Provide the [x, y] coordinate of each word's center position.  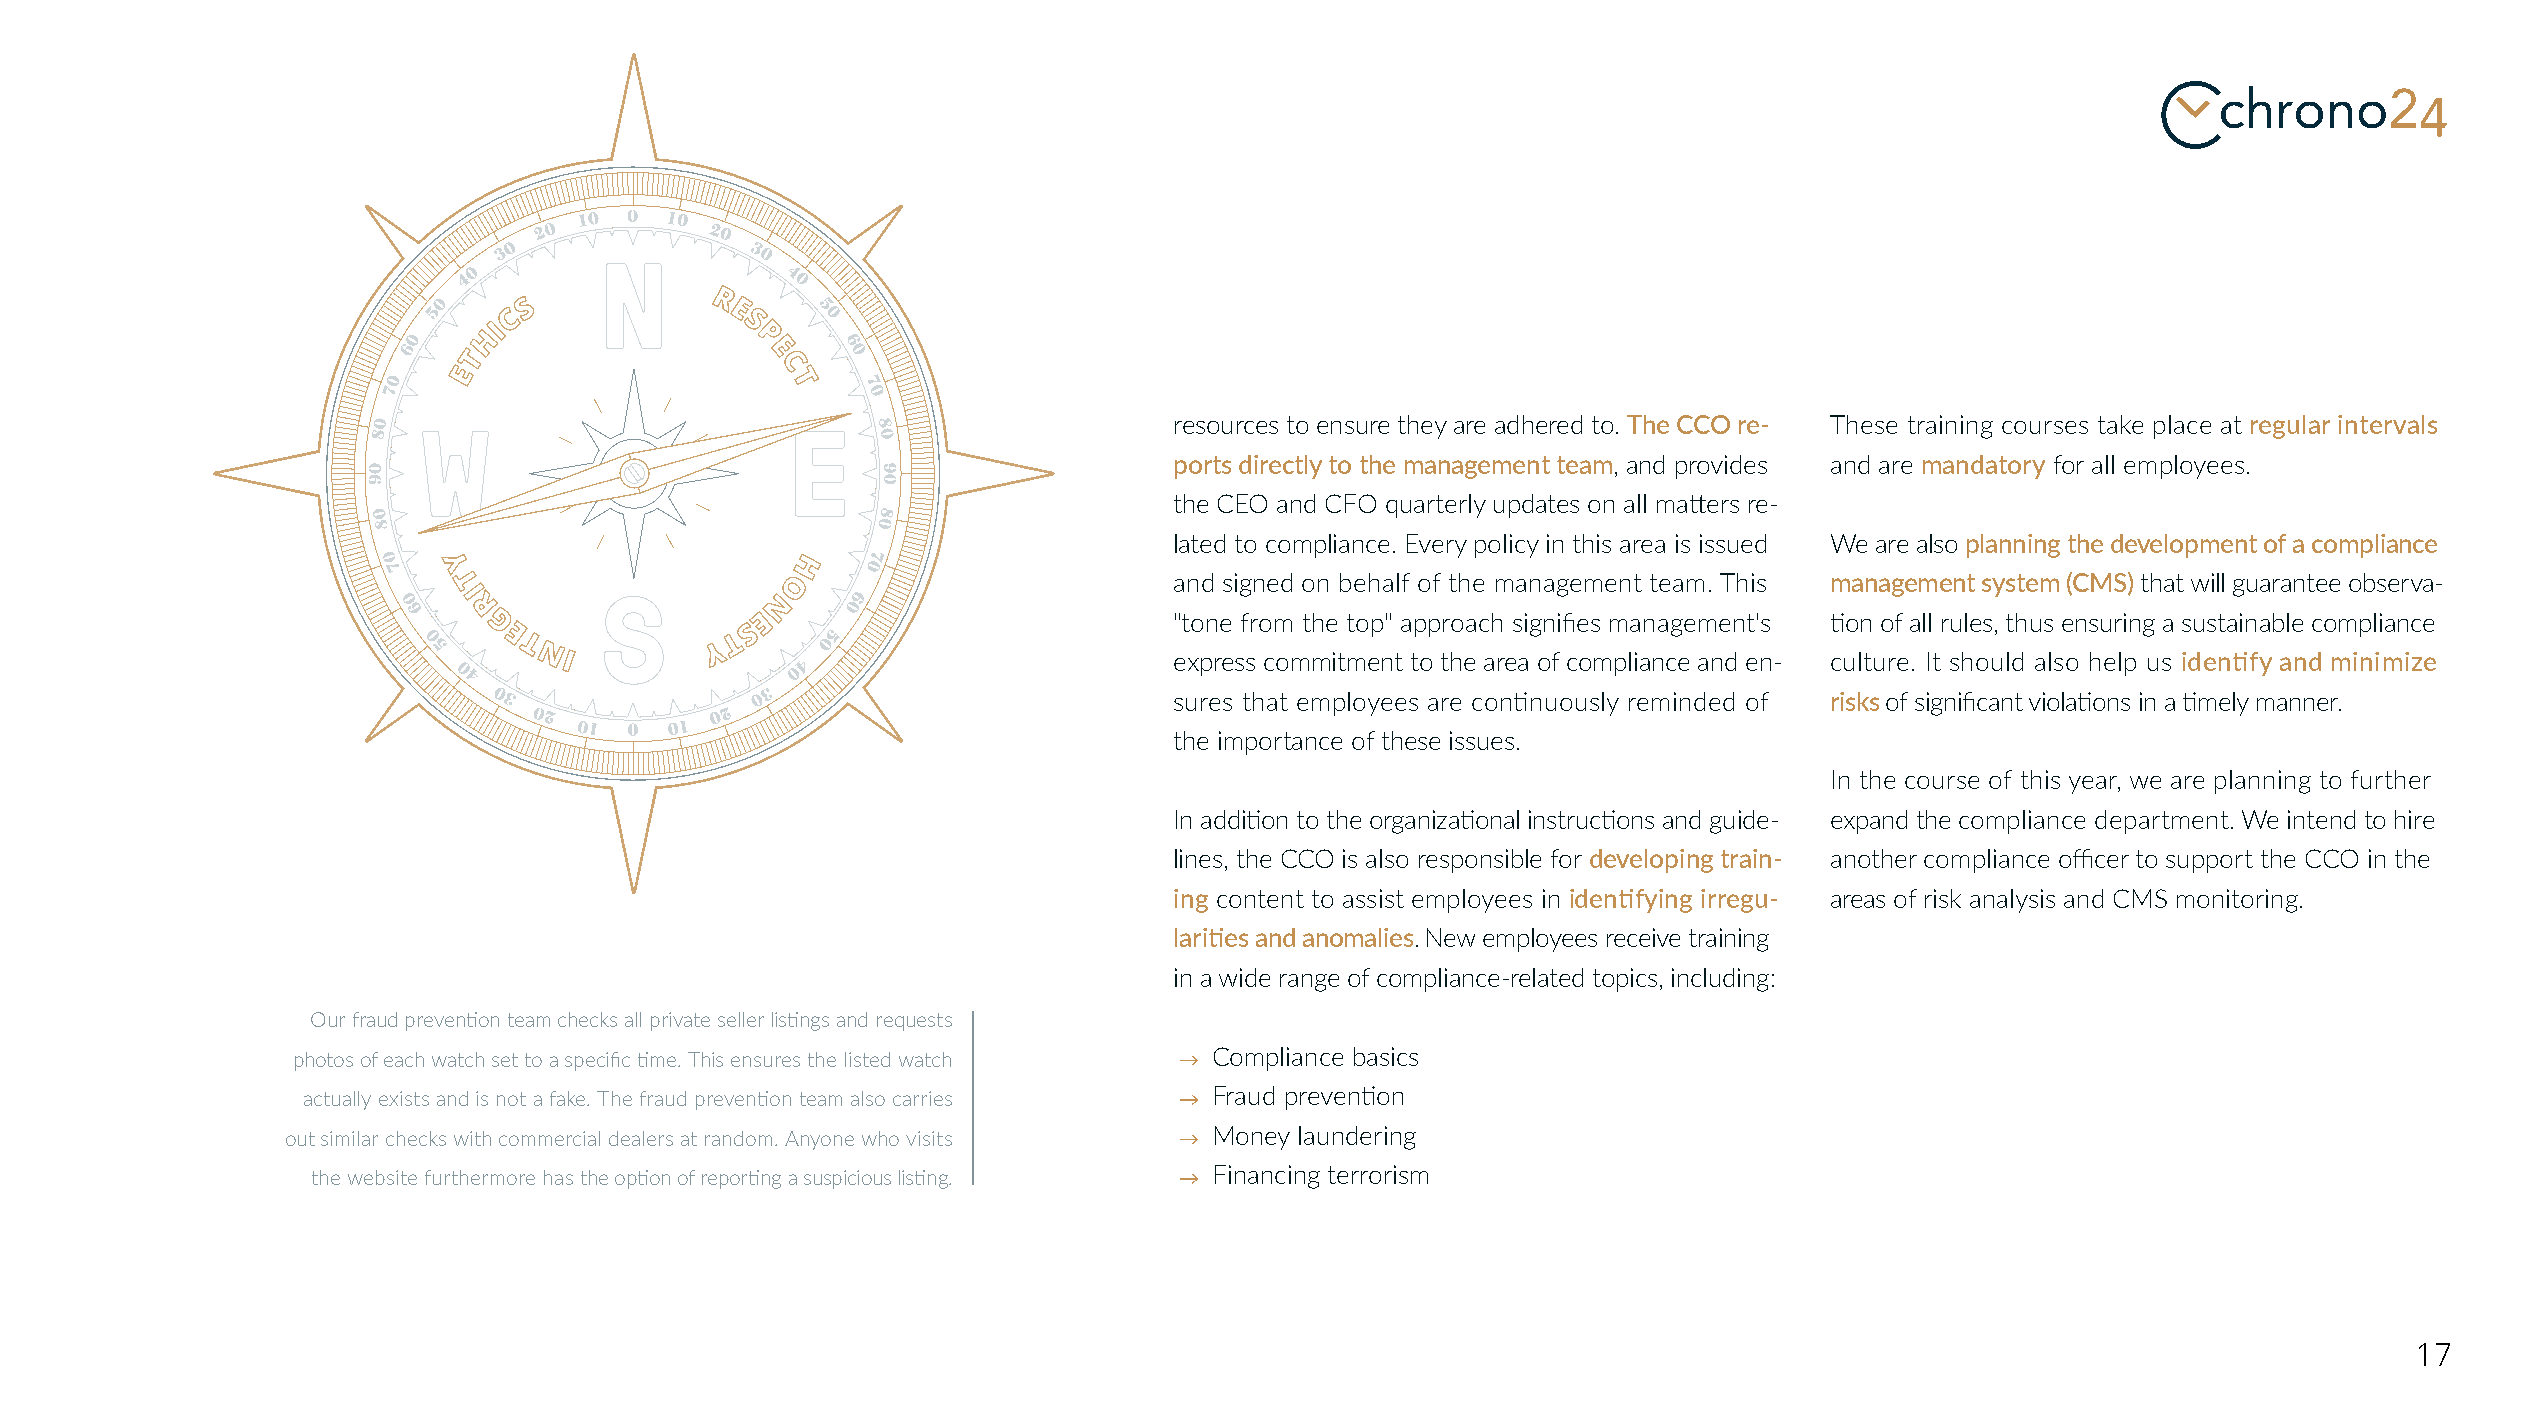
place [2182, 427]
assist [1373, 898]
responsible [1480, 861]
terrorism [1378, 1174]
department [2162, 822]
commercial [549, 1138]
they [1422, 427]
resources [1226, 427]
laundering [1357, 1138]
